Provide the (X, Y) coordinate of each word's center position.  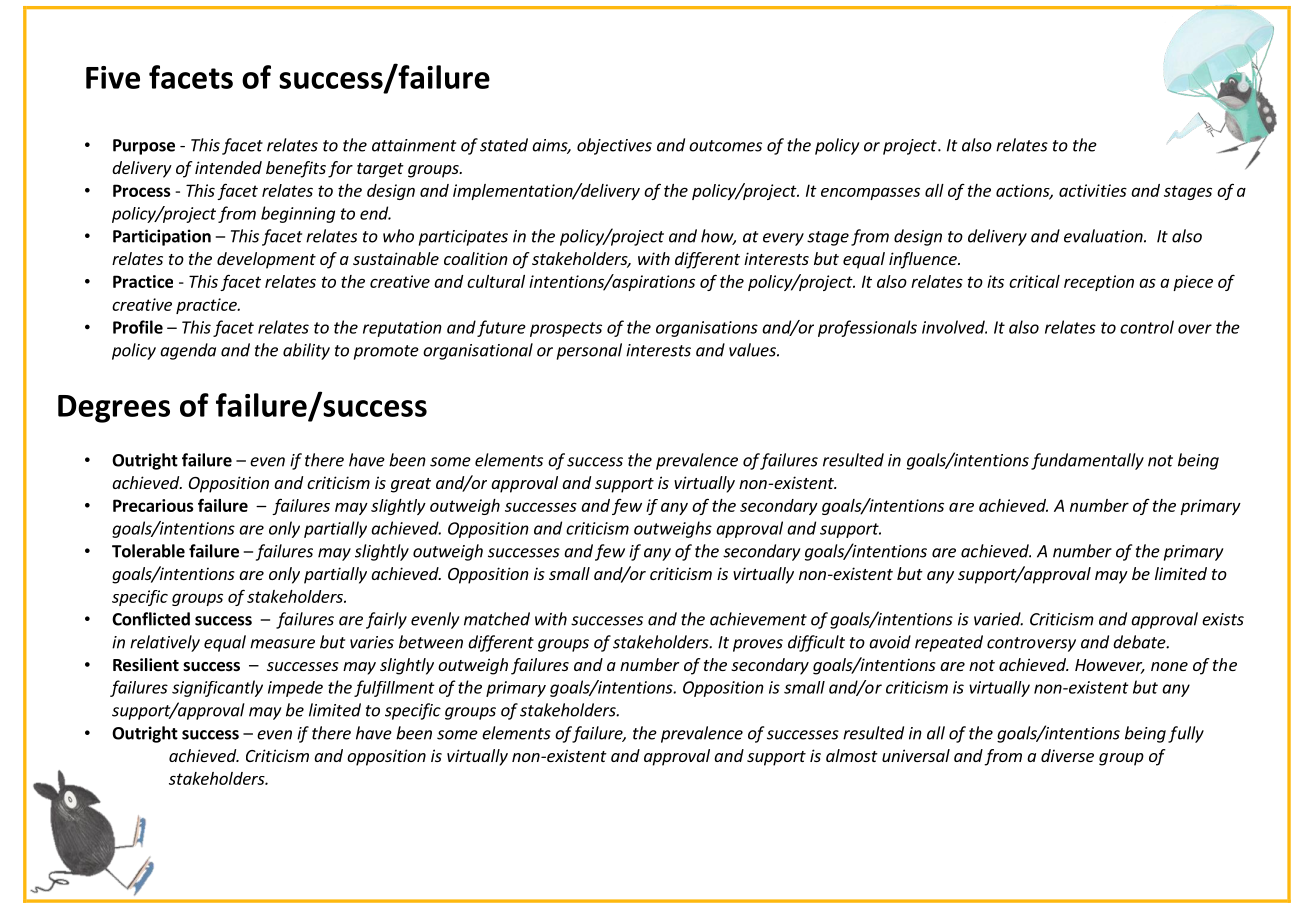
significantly (217, 688)
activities (1093, 190)
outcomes (725, 146)
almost (852, 755)
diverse (1067, 755)
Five (113, 77)
